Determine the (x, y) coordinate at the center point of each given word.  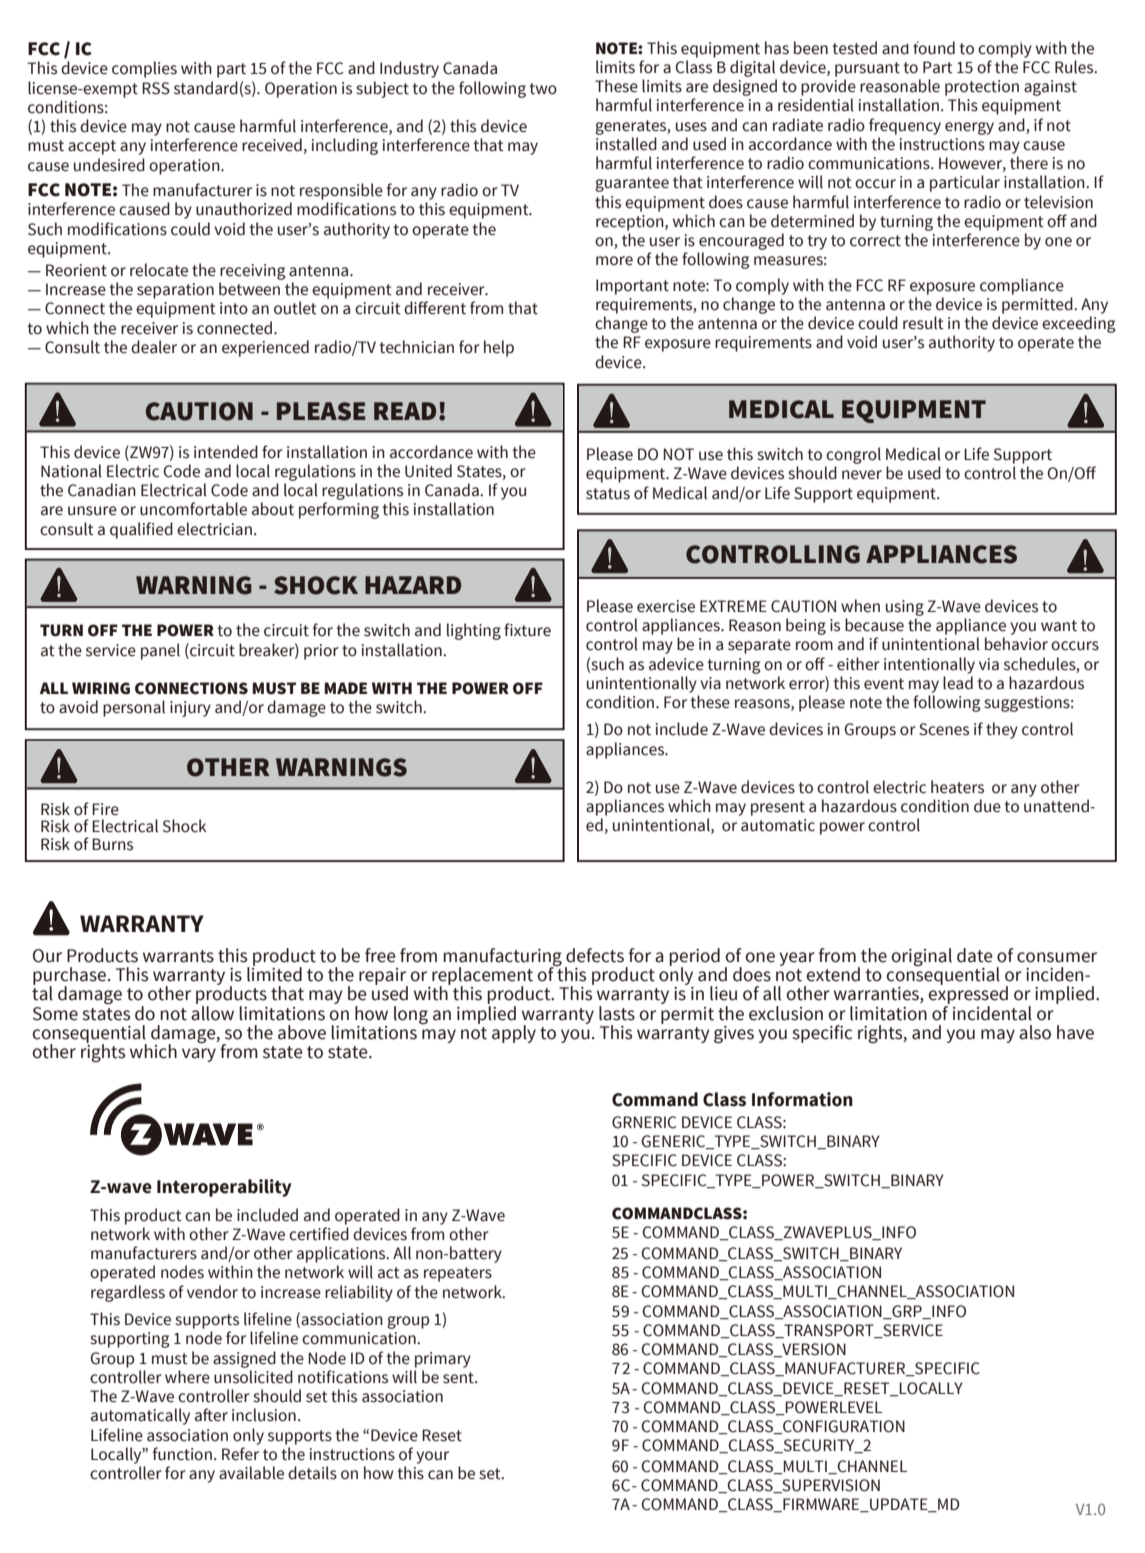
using (905, 608)
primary (443, 1360)
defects (595, 955)
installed (626, 144)
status (608, 494)
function (182, 1454)
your (432, 1457)
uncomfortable (193, 509)
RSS (156, 88)
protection (982, 88)
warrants (178, 956)
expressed (968, 995)
